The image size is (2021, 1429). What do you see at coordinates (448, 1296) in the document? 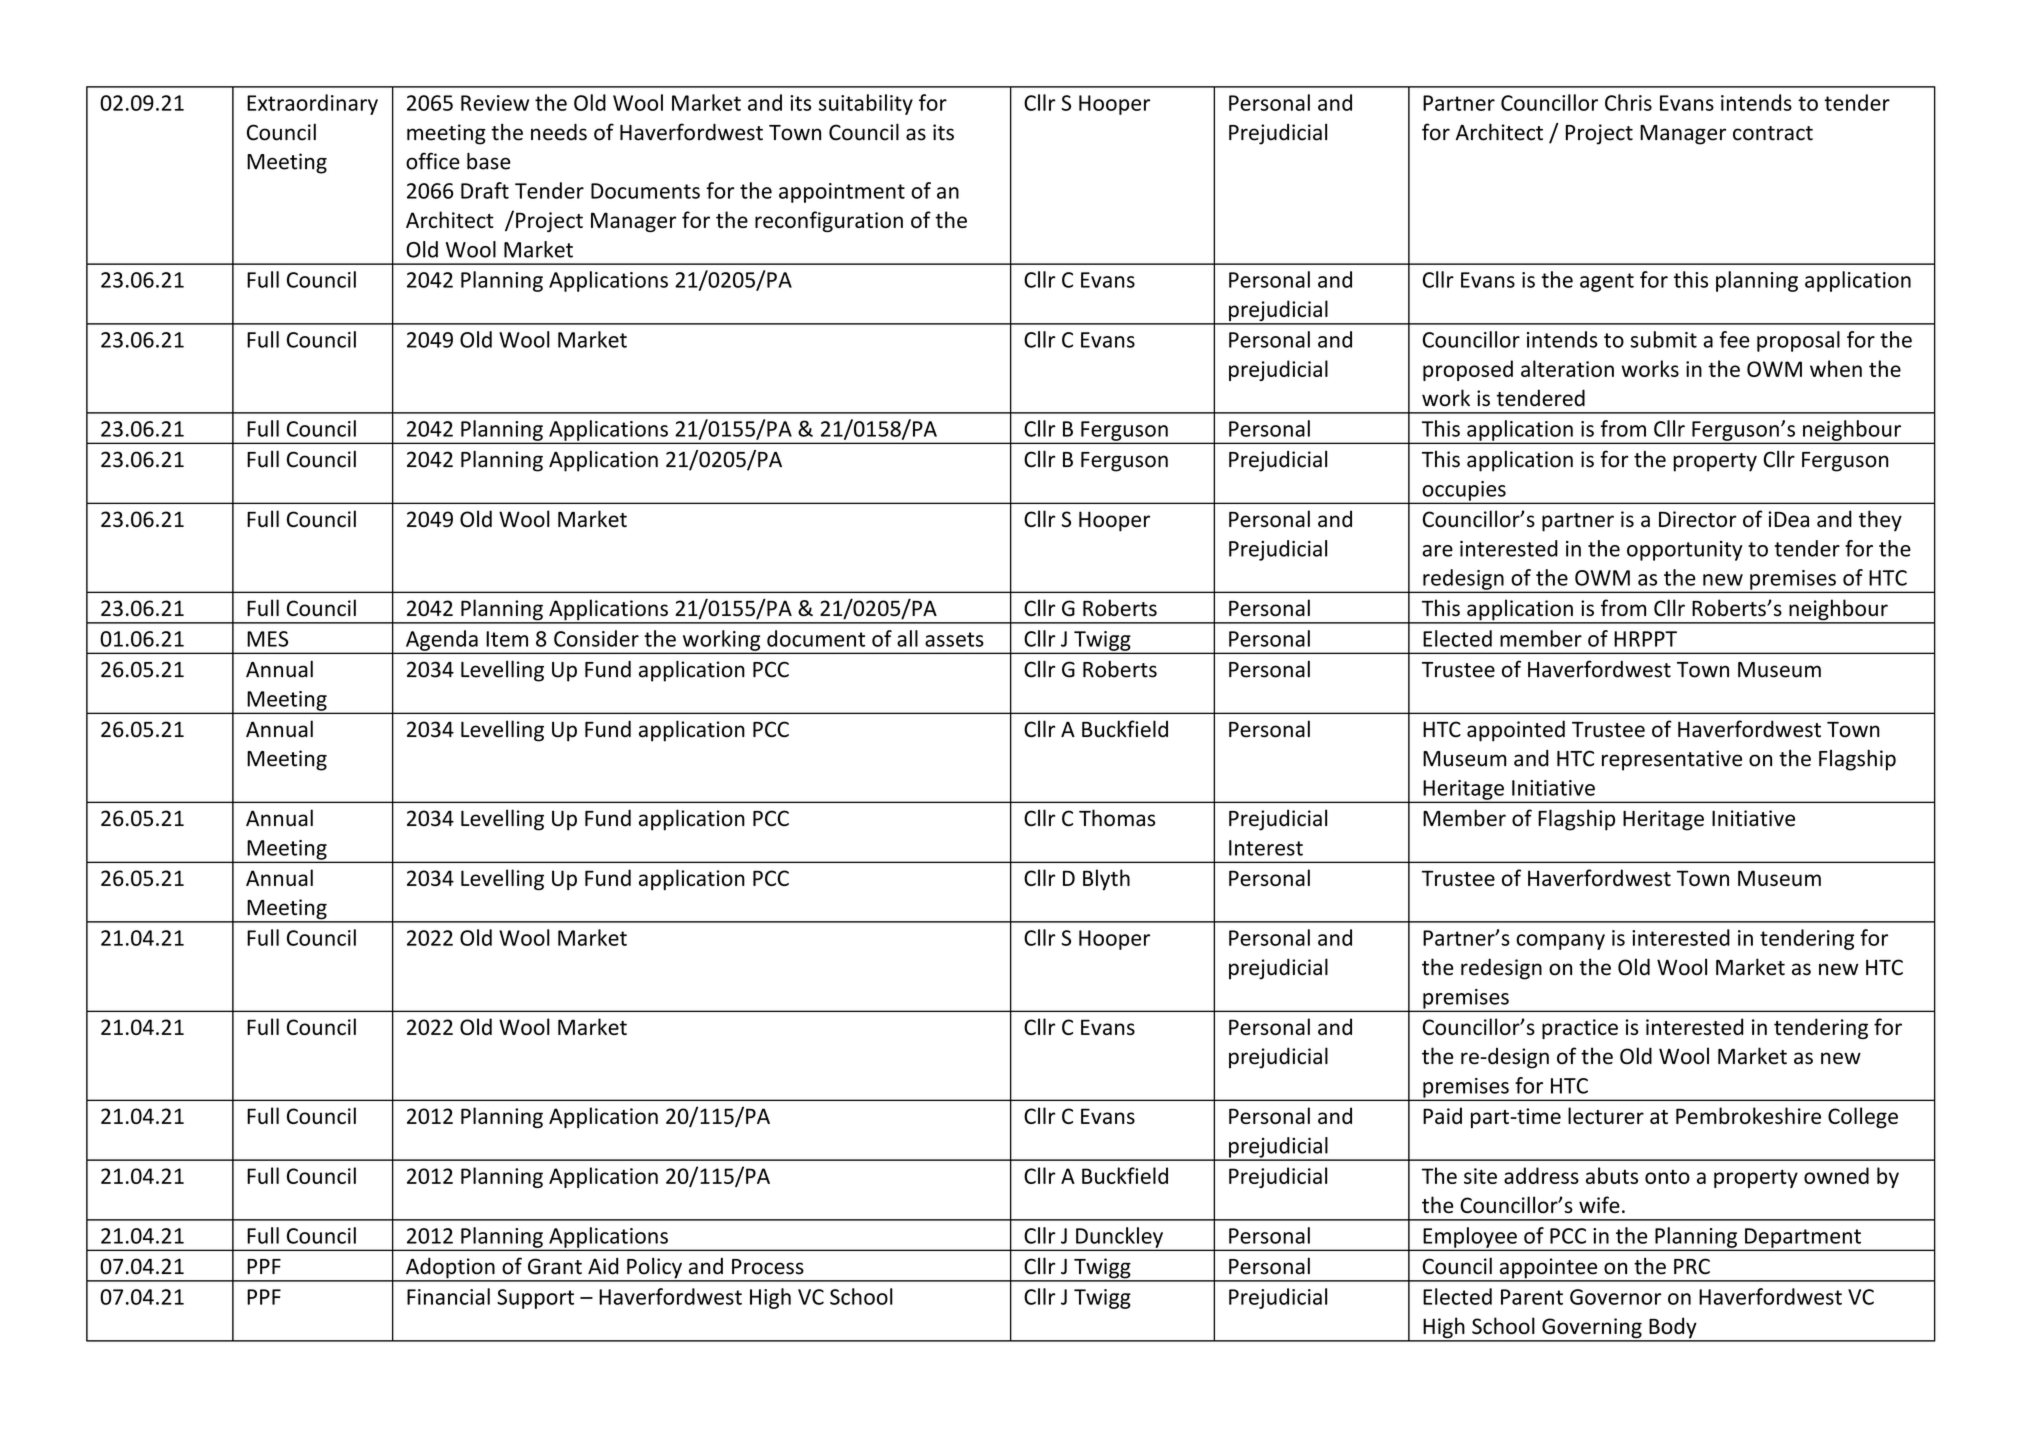
I see `Financial` at bounding box center [448, 1296].
